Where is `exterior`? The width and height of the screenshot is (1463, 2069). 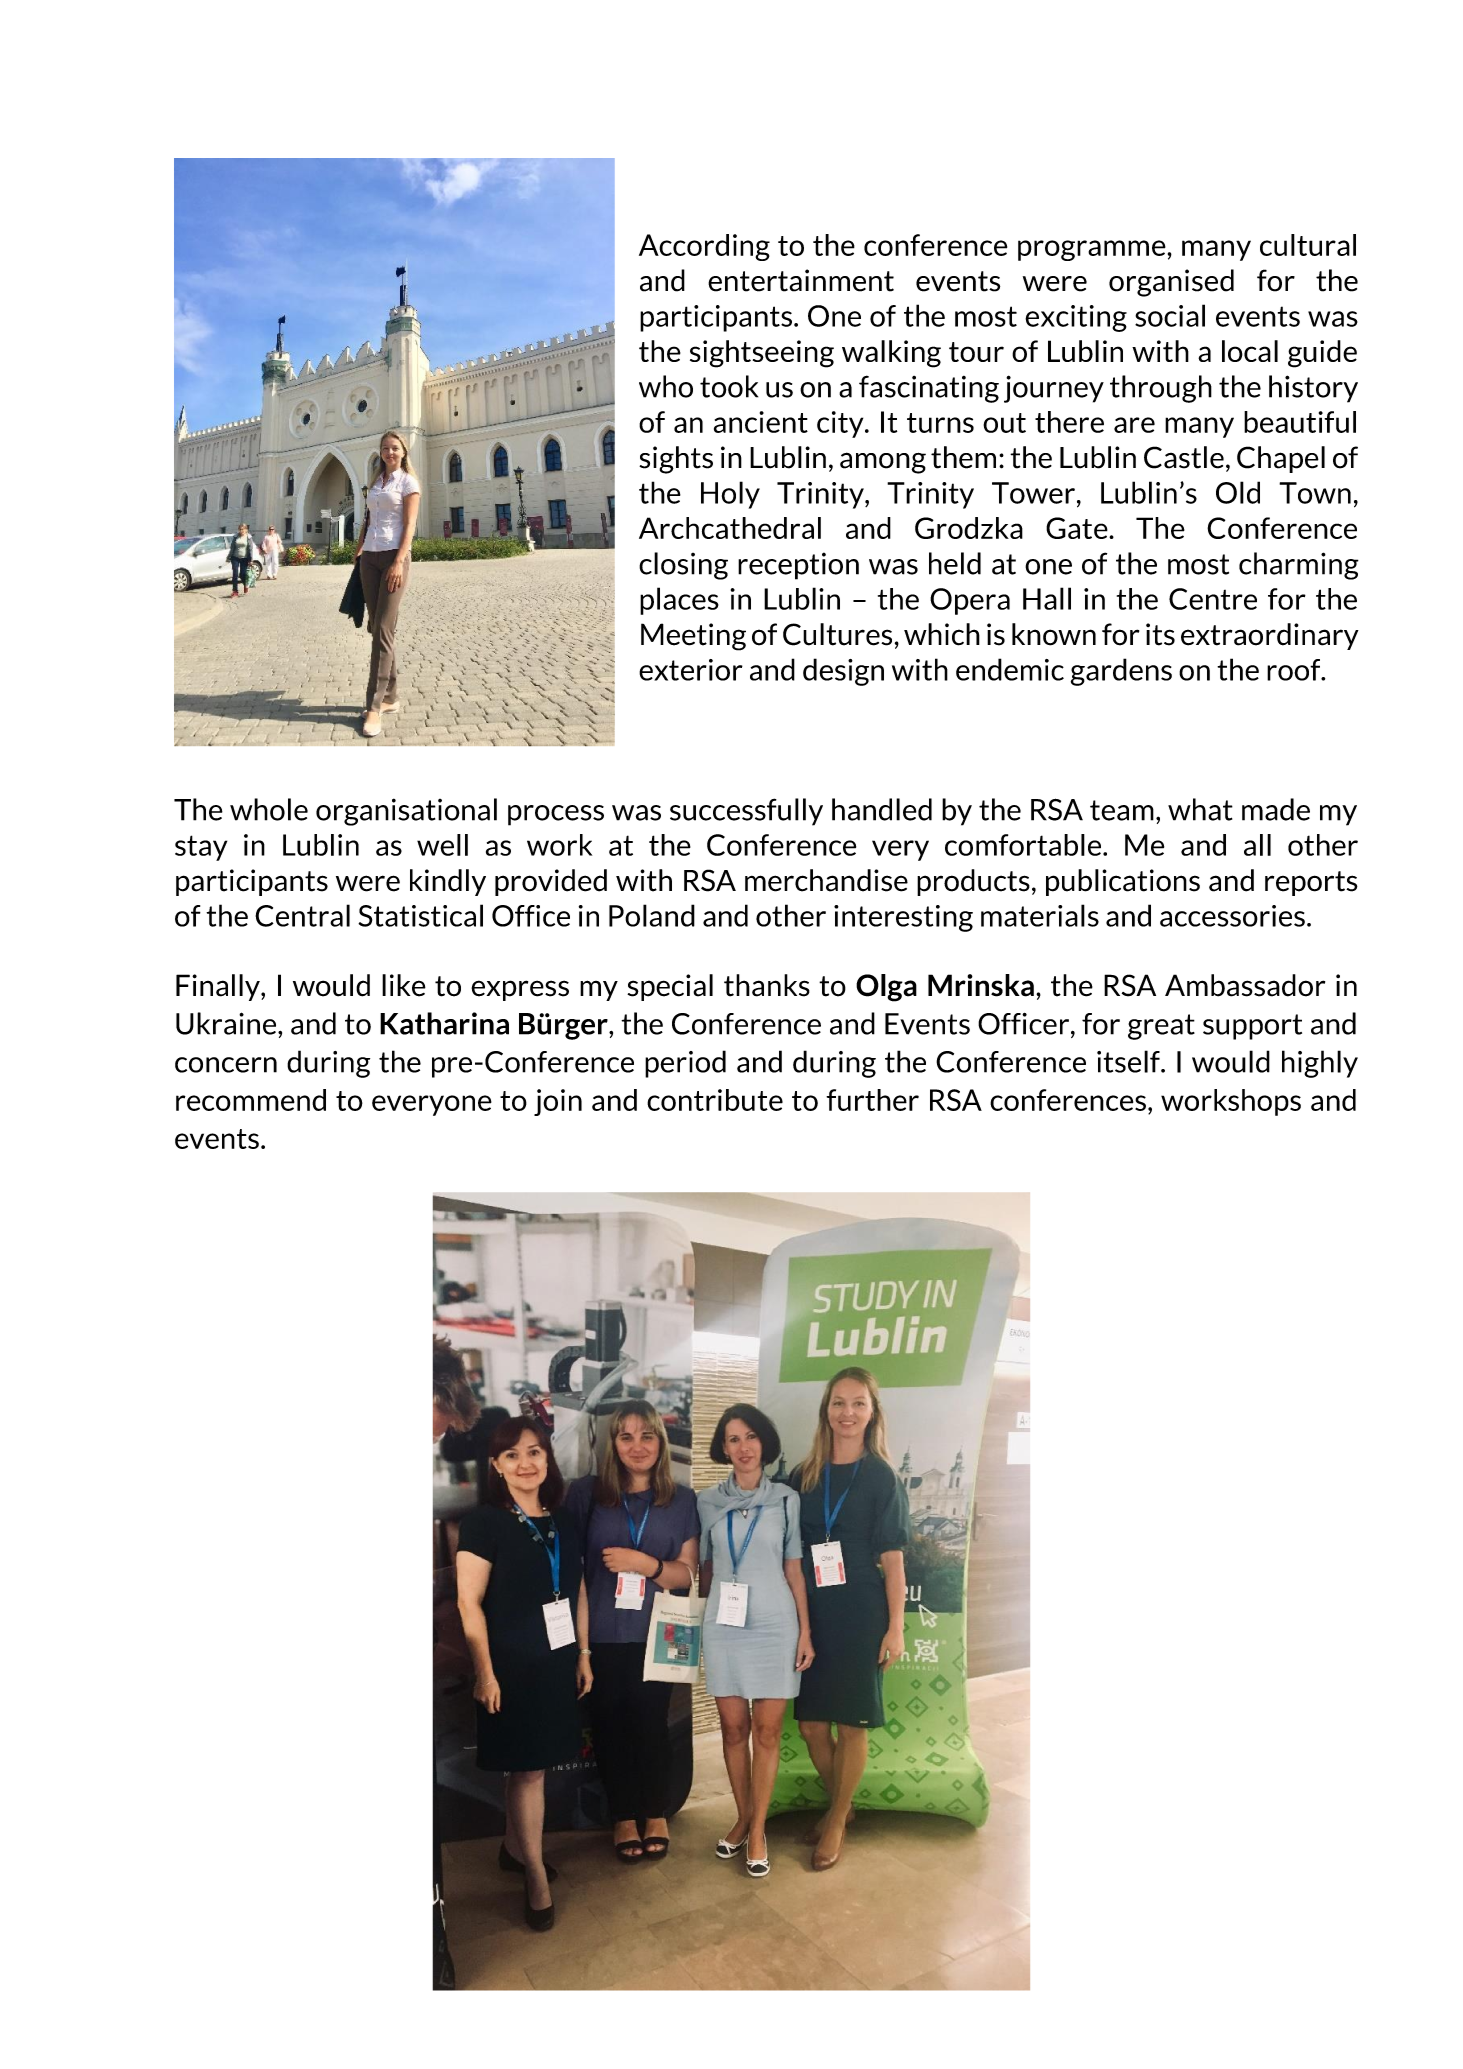 exterior is located at coordinates (691, 670).
